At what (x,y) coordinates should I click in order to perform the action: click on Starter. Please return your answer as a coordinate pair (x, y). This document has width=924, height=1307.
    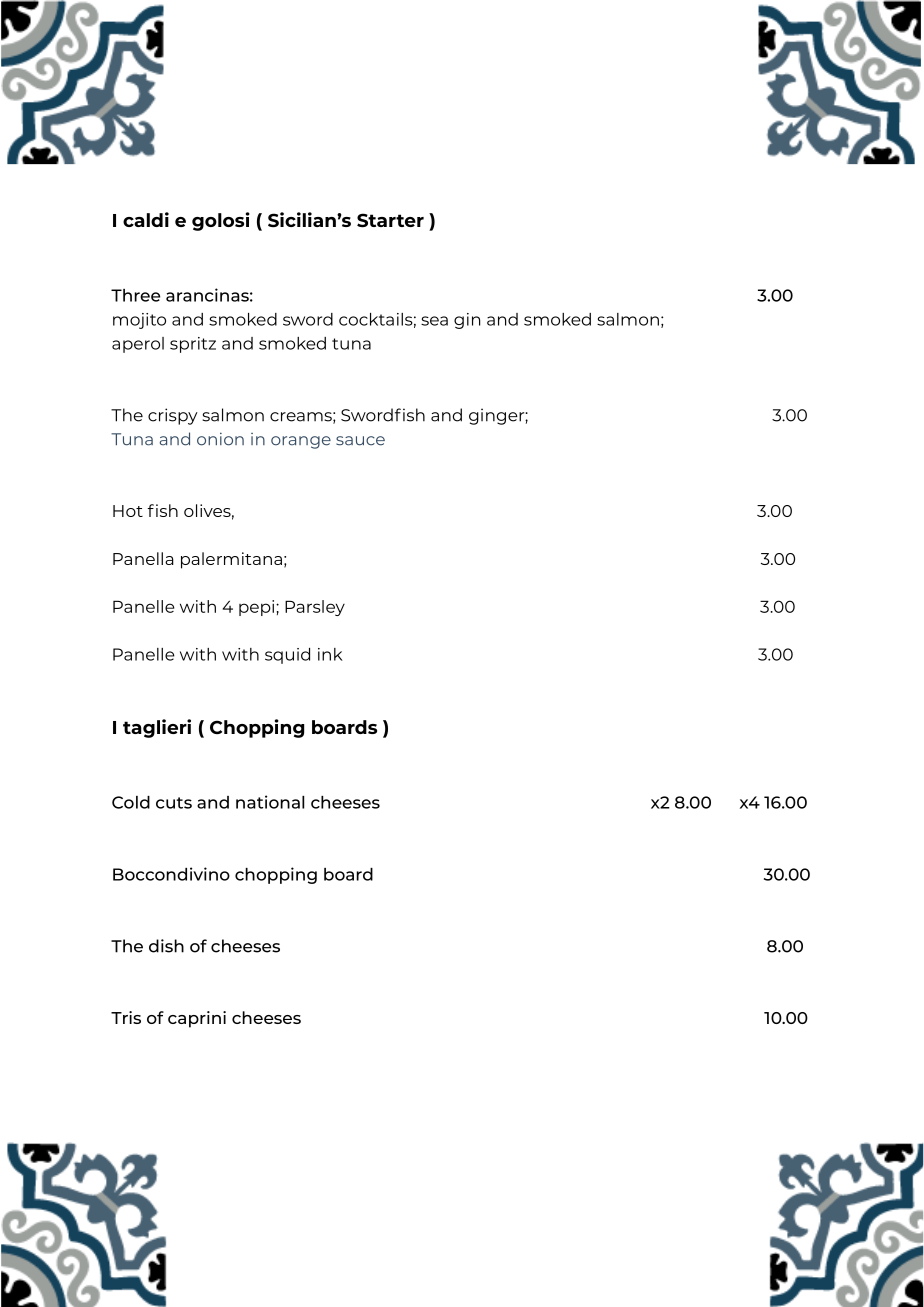
    Looking at the image, I should click on (390, 220).
